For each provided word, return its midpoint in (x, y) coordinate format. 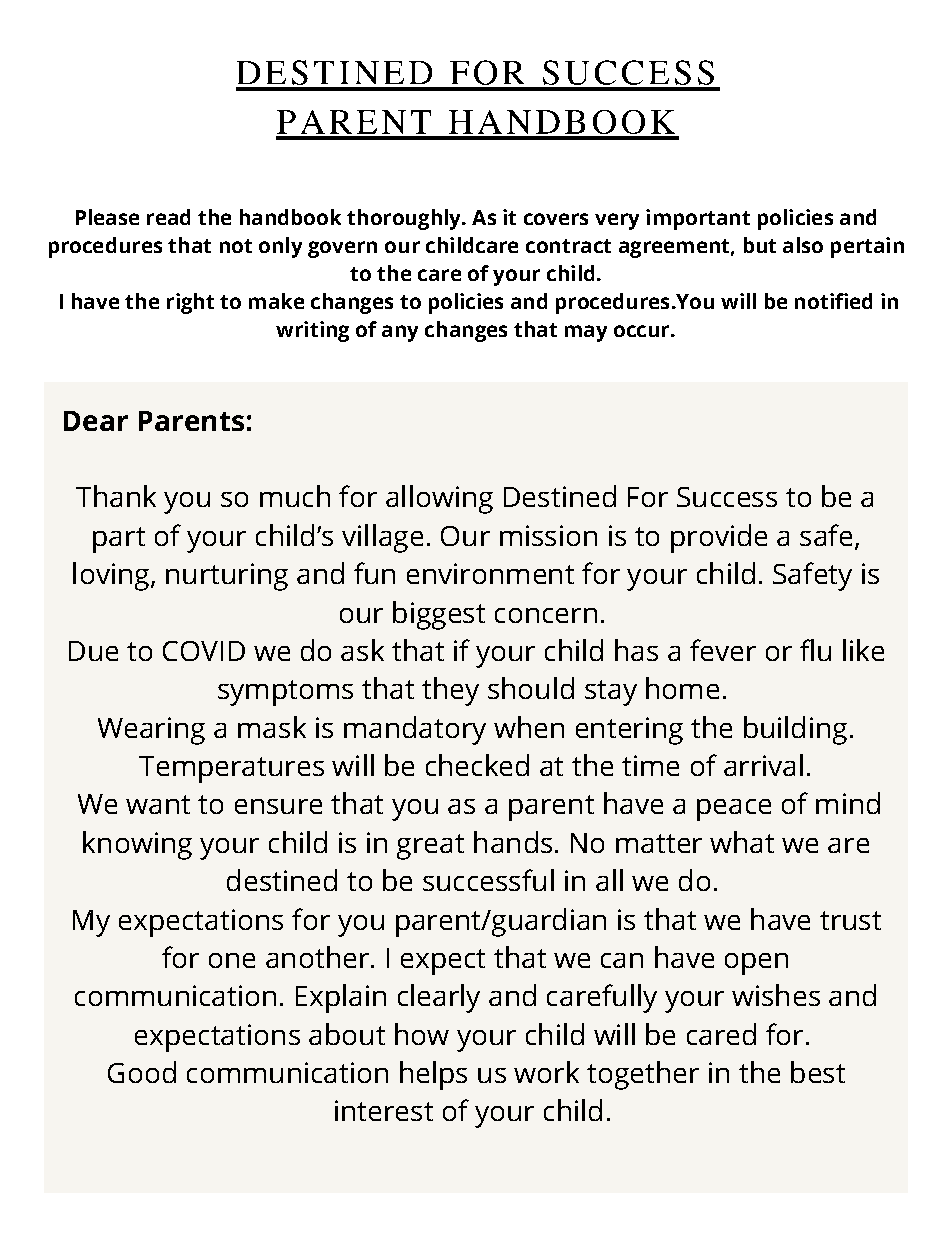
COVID (204, 651)
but (760, 245)
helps (433, 1075)
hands (513, 842)
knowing (137, 845)
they (450, 691)
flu (815, 650)
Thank (116, 496)
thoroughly (405, 219)
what (742, 842)
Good (142, 1072)
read (168, 217)
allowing (439, 499)
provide (719, 538)
